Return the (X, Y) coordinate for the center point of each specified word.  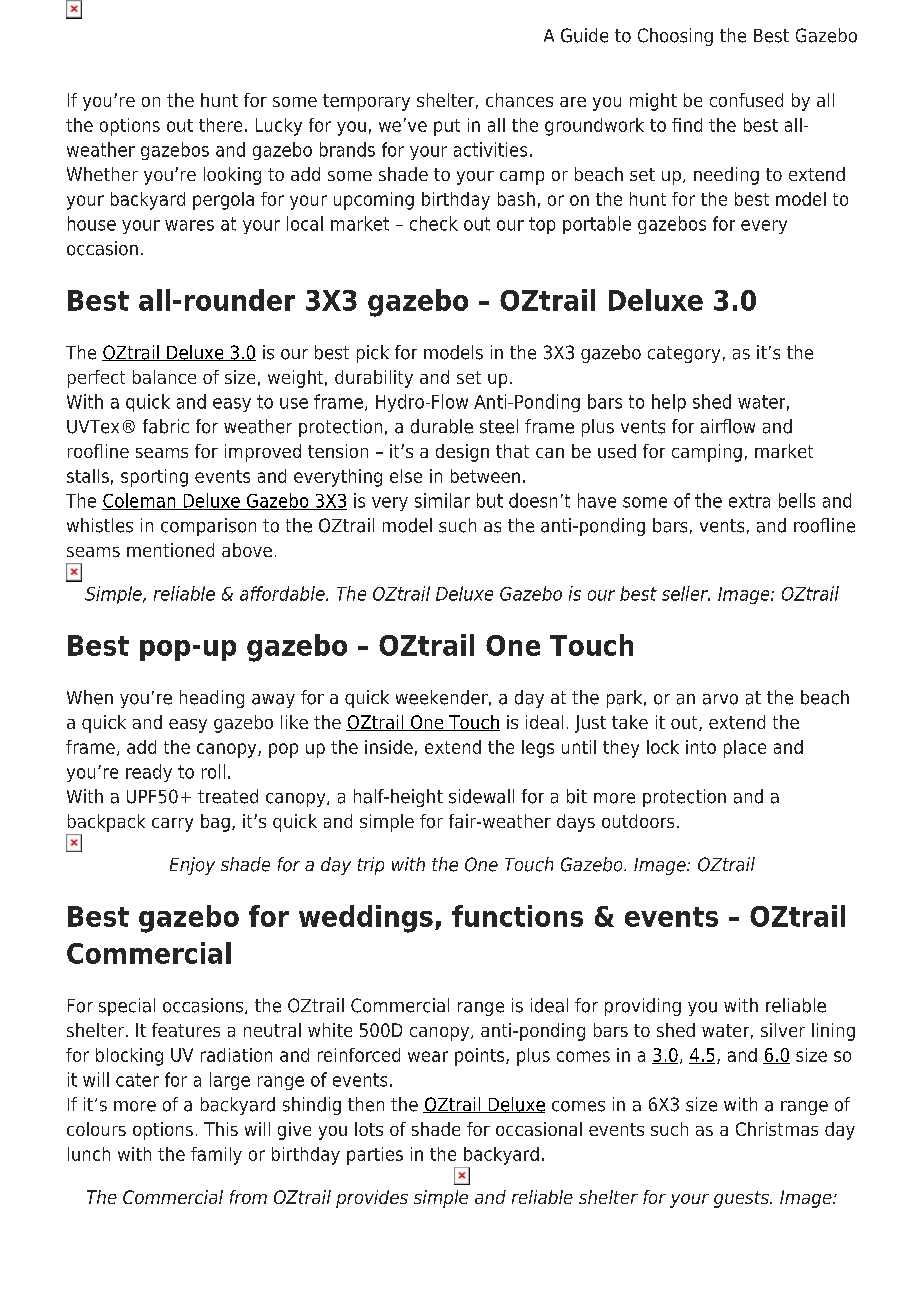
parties (375, 1156)
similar (442, 500)
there (220, 125)
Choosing (675, 37)
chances (519, 100)
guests (742, 1199)
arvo (720, 699)
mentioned (170, 550)
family (216, 1156)
